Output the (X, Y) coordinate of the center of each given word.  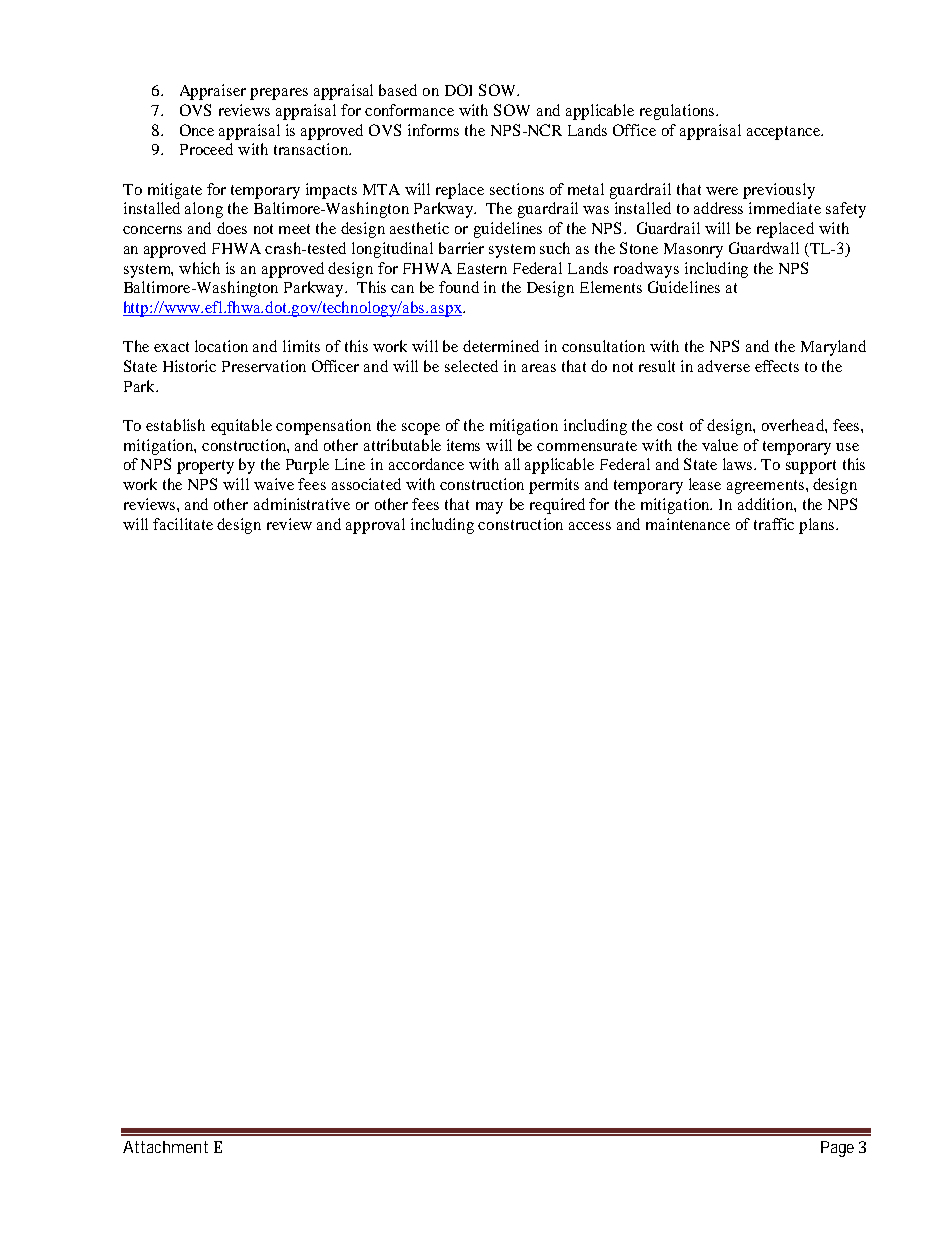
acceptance (785, 133)
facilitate (183, 524)
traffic (774, 524)
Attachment (165, 1147)
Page (837, 1149)
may (489, 508)
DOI (458, 90)
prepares (279, 94)
